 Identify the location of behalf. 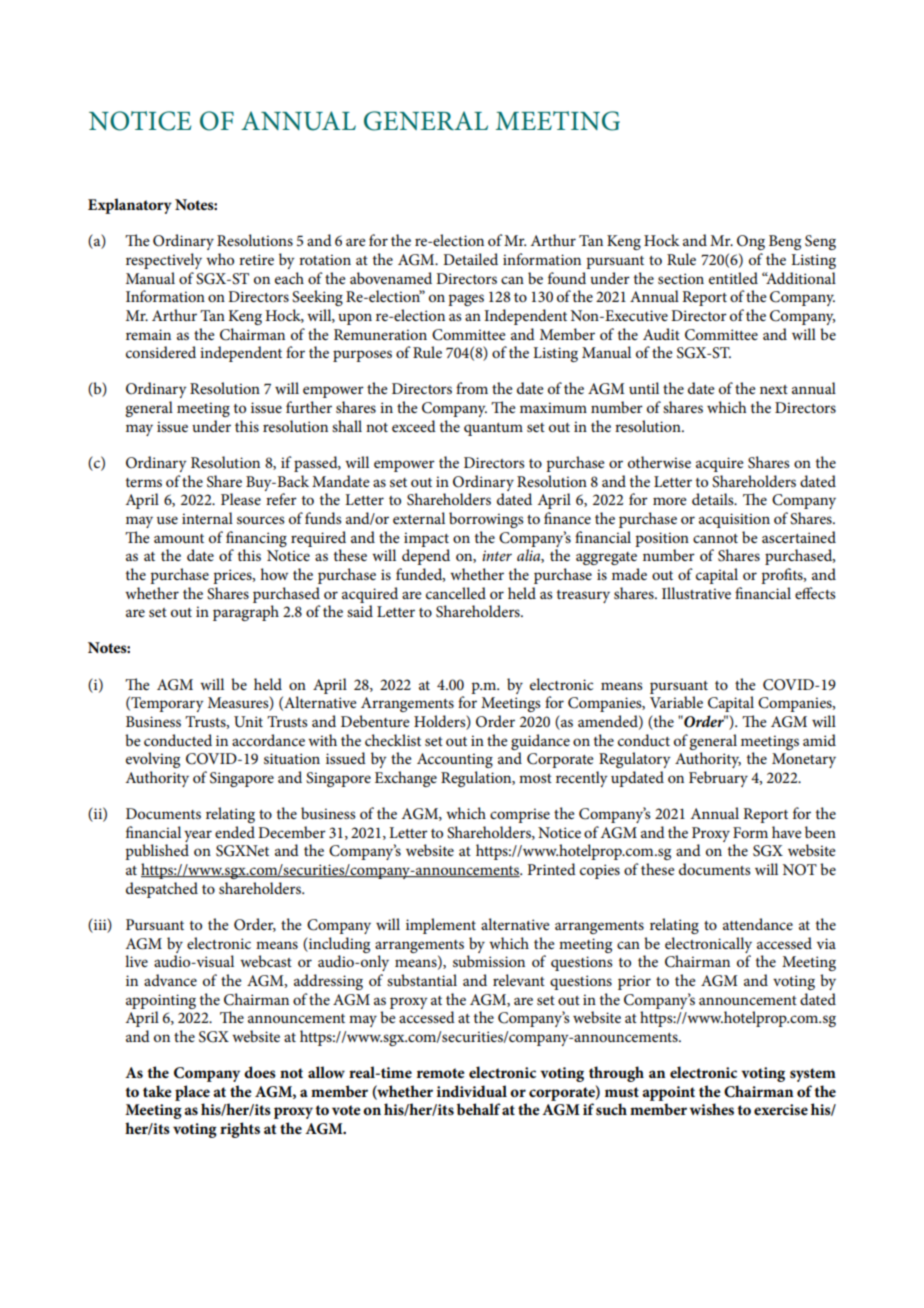
(479, 1109).
